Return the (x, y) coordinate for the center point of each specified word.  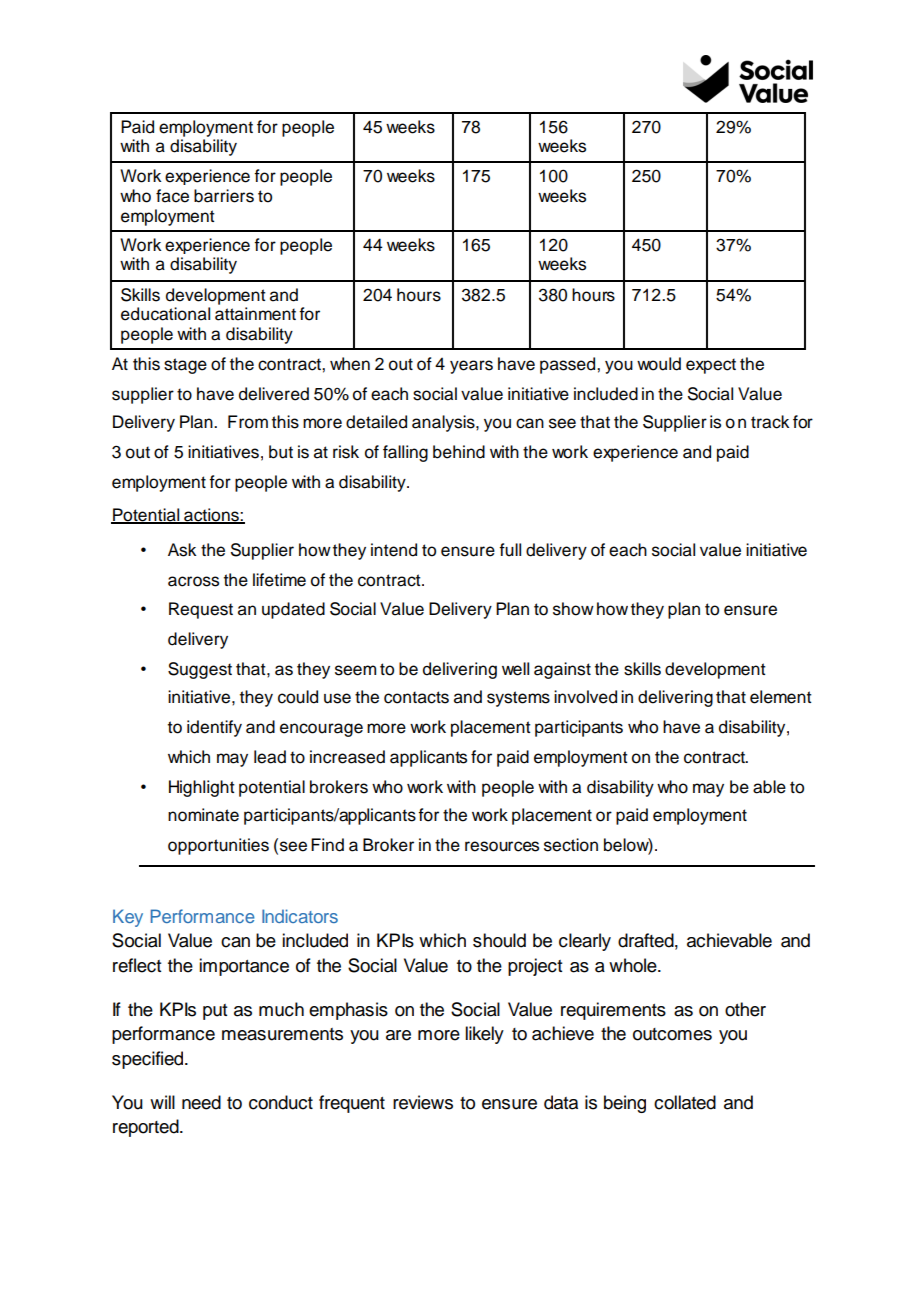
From (248, 422)
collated (685, 1102)
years (471, 367)
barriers (224, 196)
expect (711, 366)
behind (459, 452)
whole (634, 965)
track (770, 422)
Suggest (200, 670)
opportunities (218, 846)
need (201, 1102)
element (781, 697)
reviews (423, 1102)
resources (502, 846)
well (515, 669)
